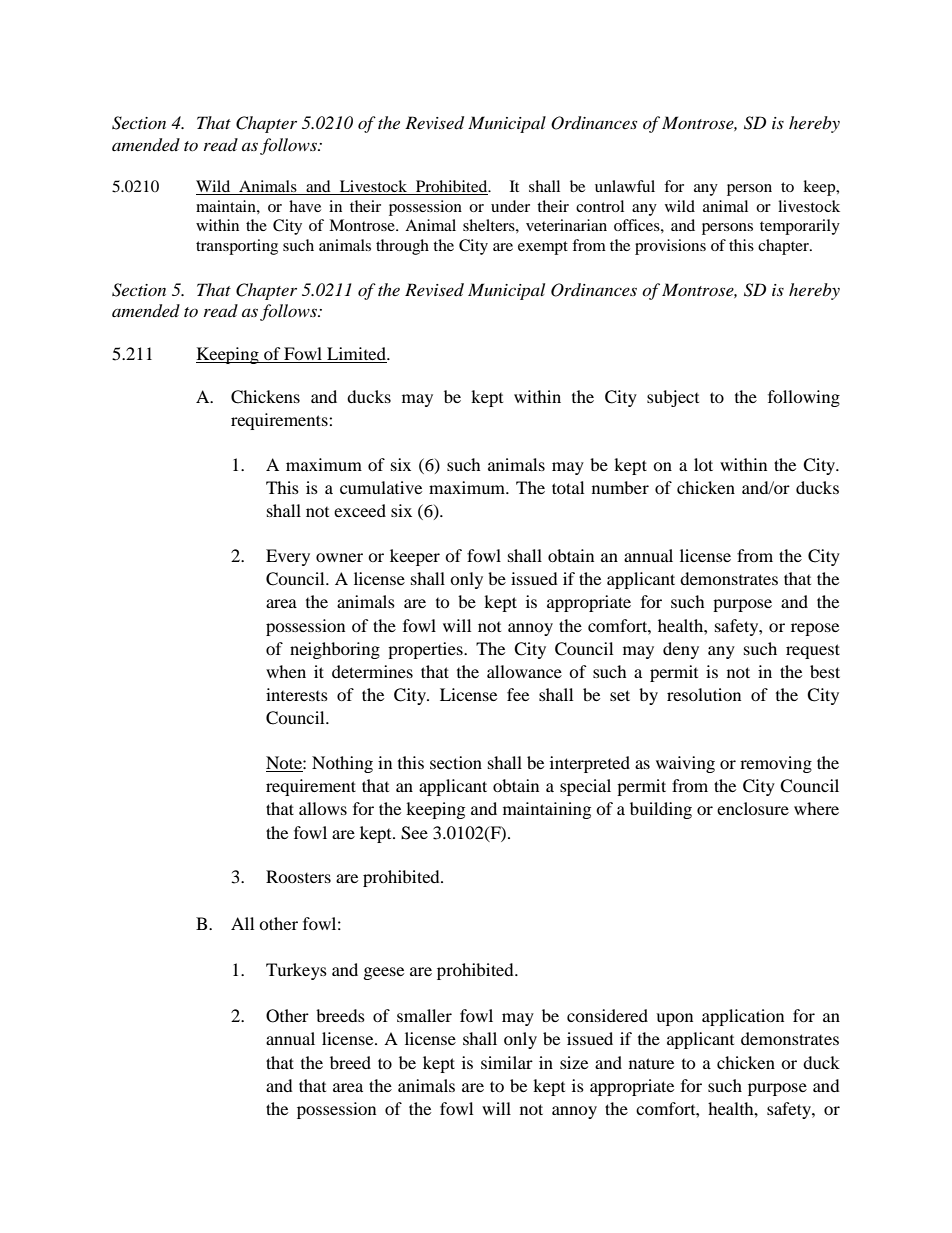 The image size is (952, 1233). I want to click on exceed, so click(360, 510).
